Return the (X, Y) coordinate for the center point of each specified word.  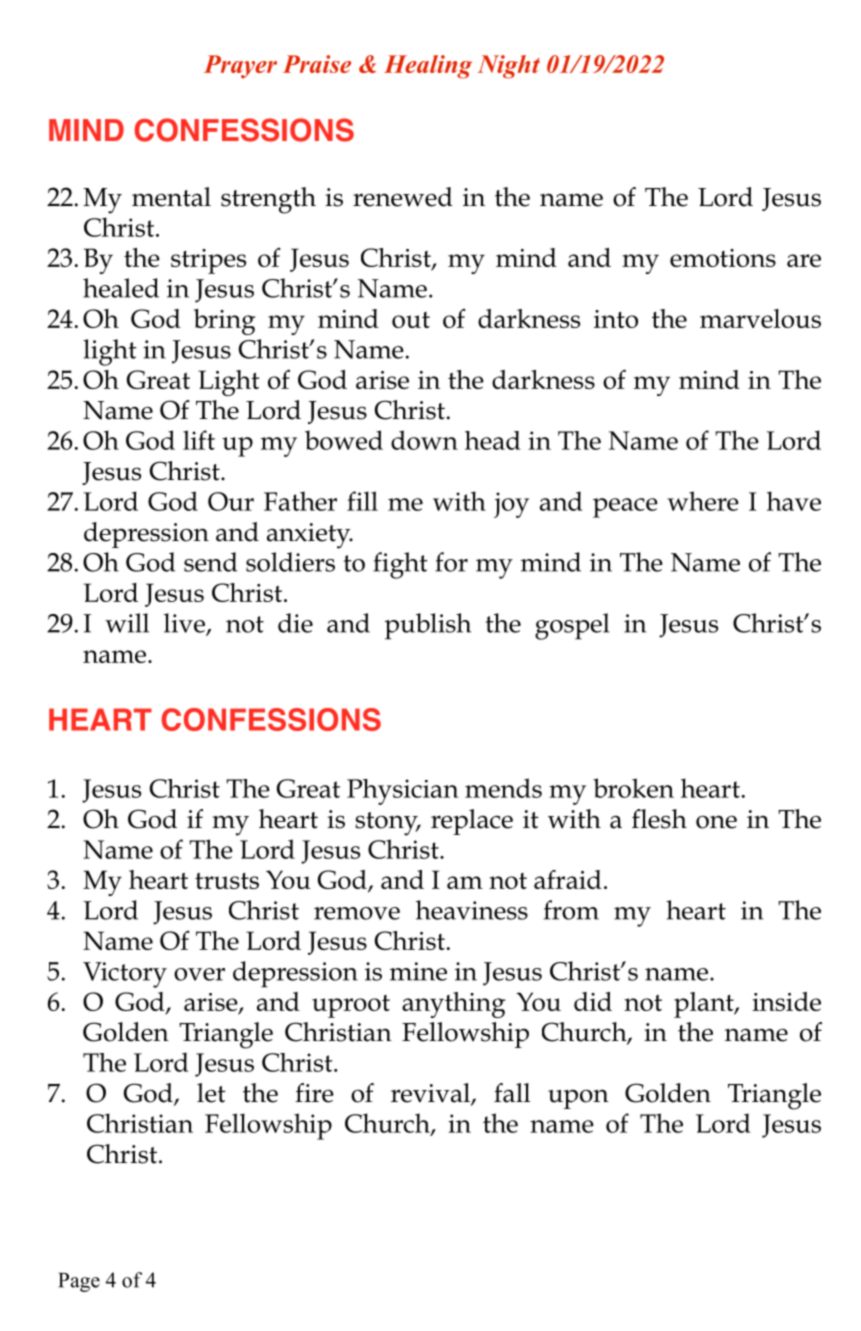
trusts (227, 881)
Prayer (240, 67)
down (424, 440)
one (716, 822)
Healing (428, 67)
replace (472, 822)
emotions (723, 258)
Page (79, 1282)
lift (199, 440)
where (703, 501)
